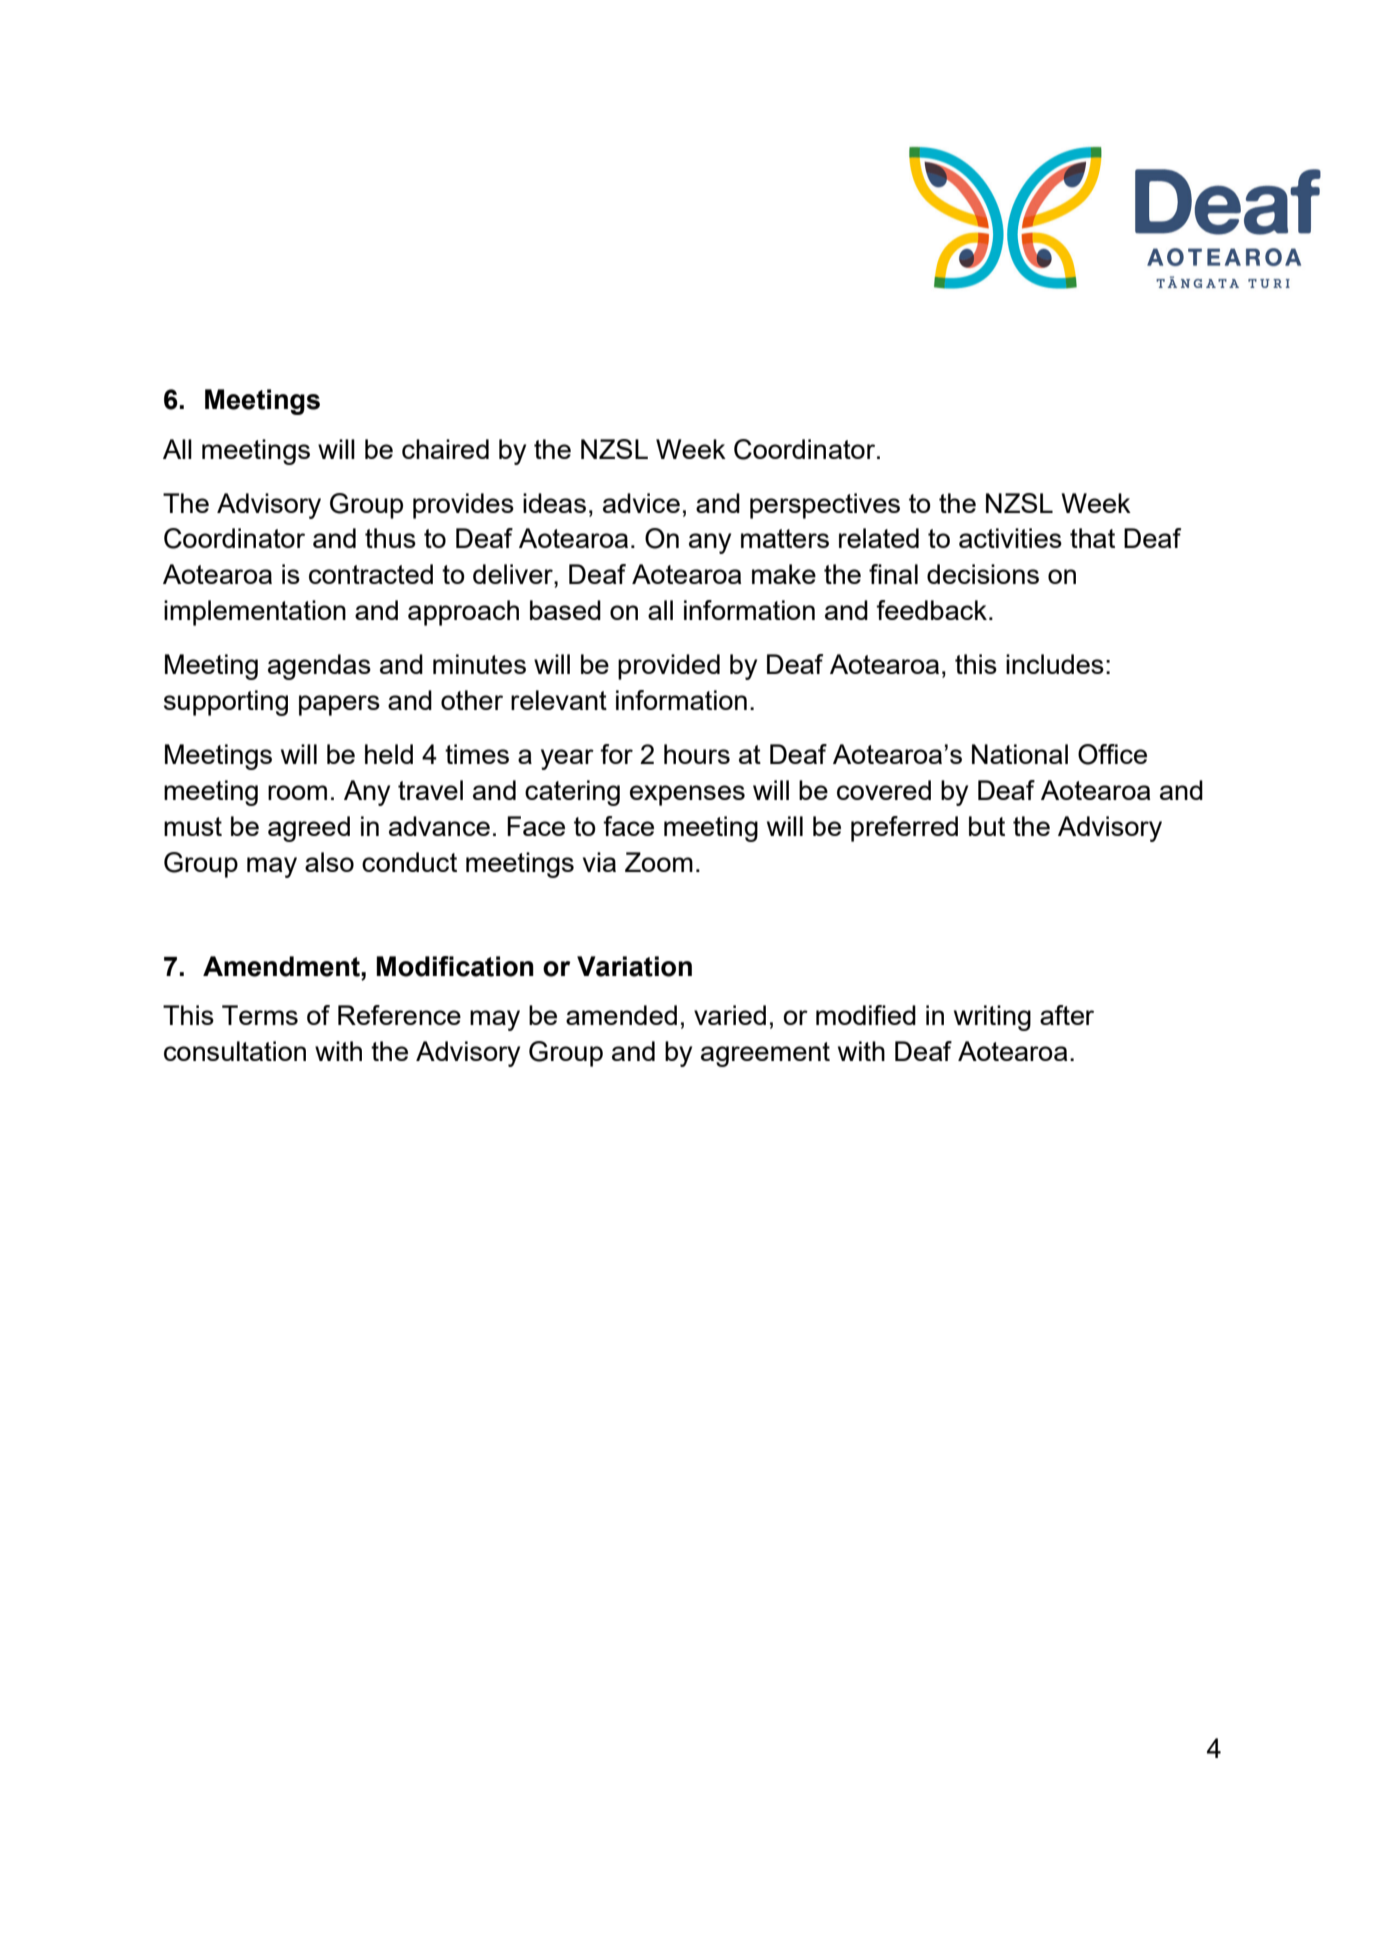  What do you see at coordinates (260, 1015) in the document?
I see `Terms` at bounding box center [260, 1015].
